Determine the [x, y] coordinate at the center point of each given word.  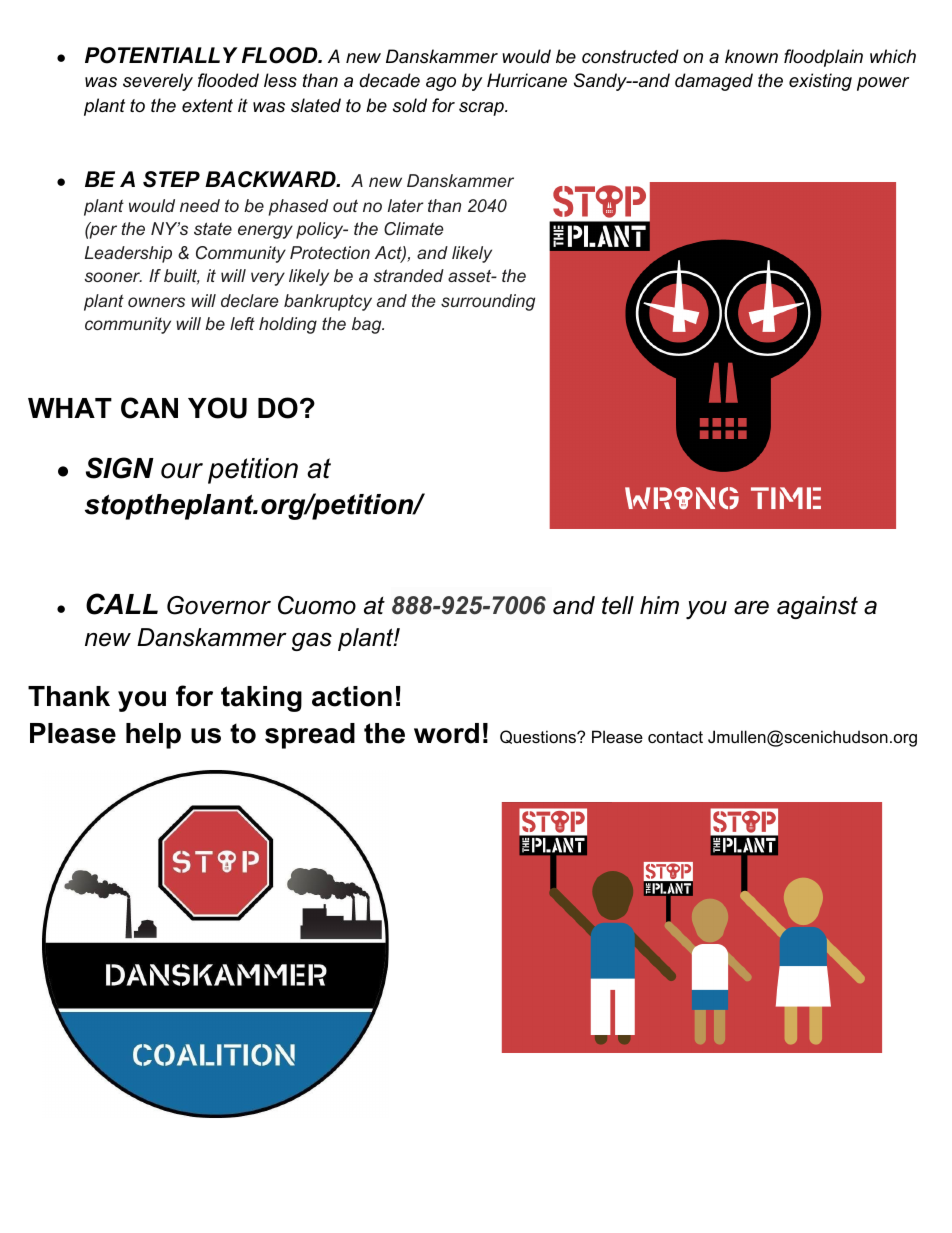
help [153, 736]
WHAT [70, 408]
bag [368, 325]
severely [158, 82]
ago [441, 84]
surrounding [488, 302]
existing [820, 82]
